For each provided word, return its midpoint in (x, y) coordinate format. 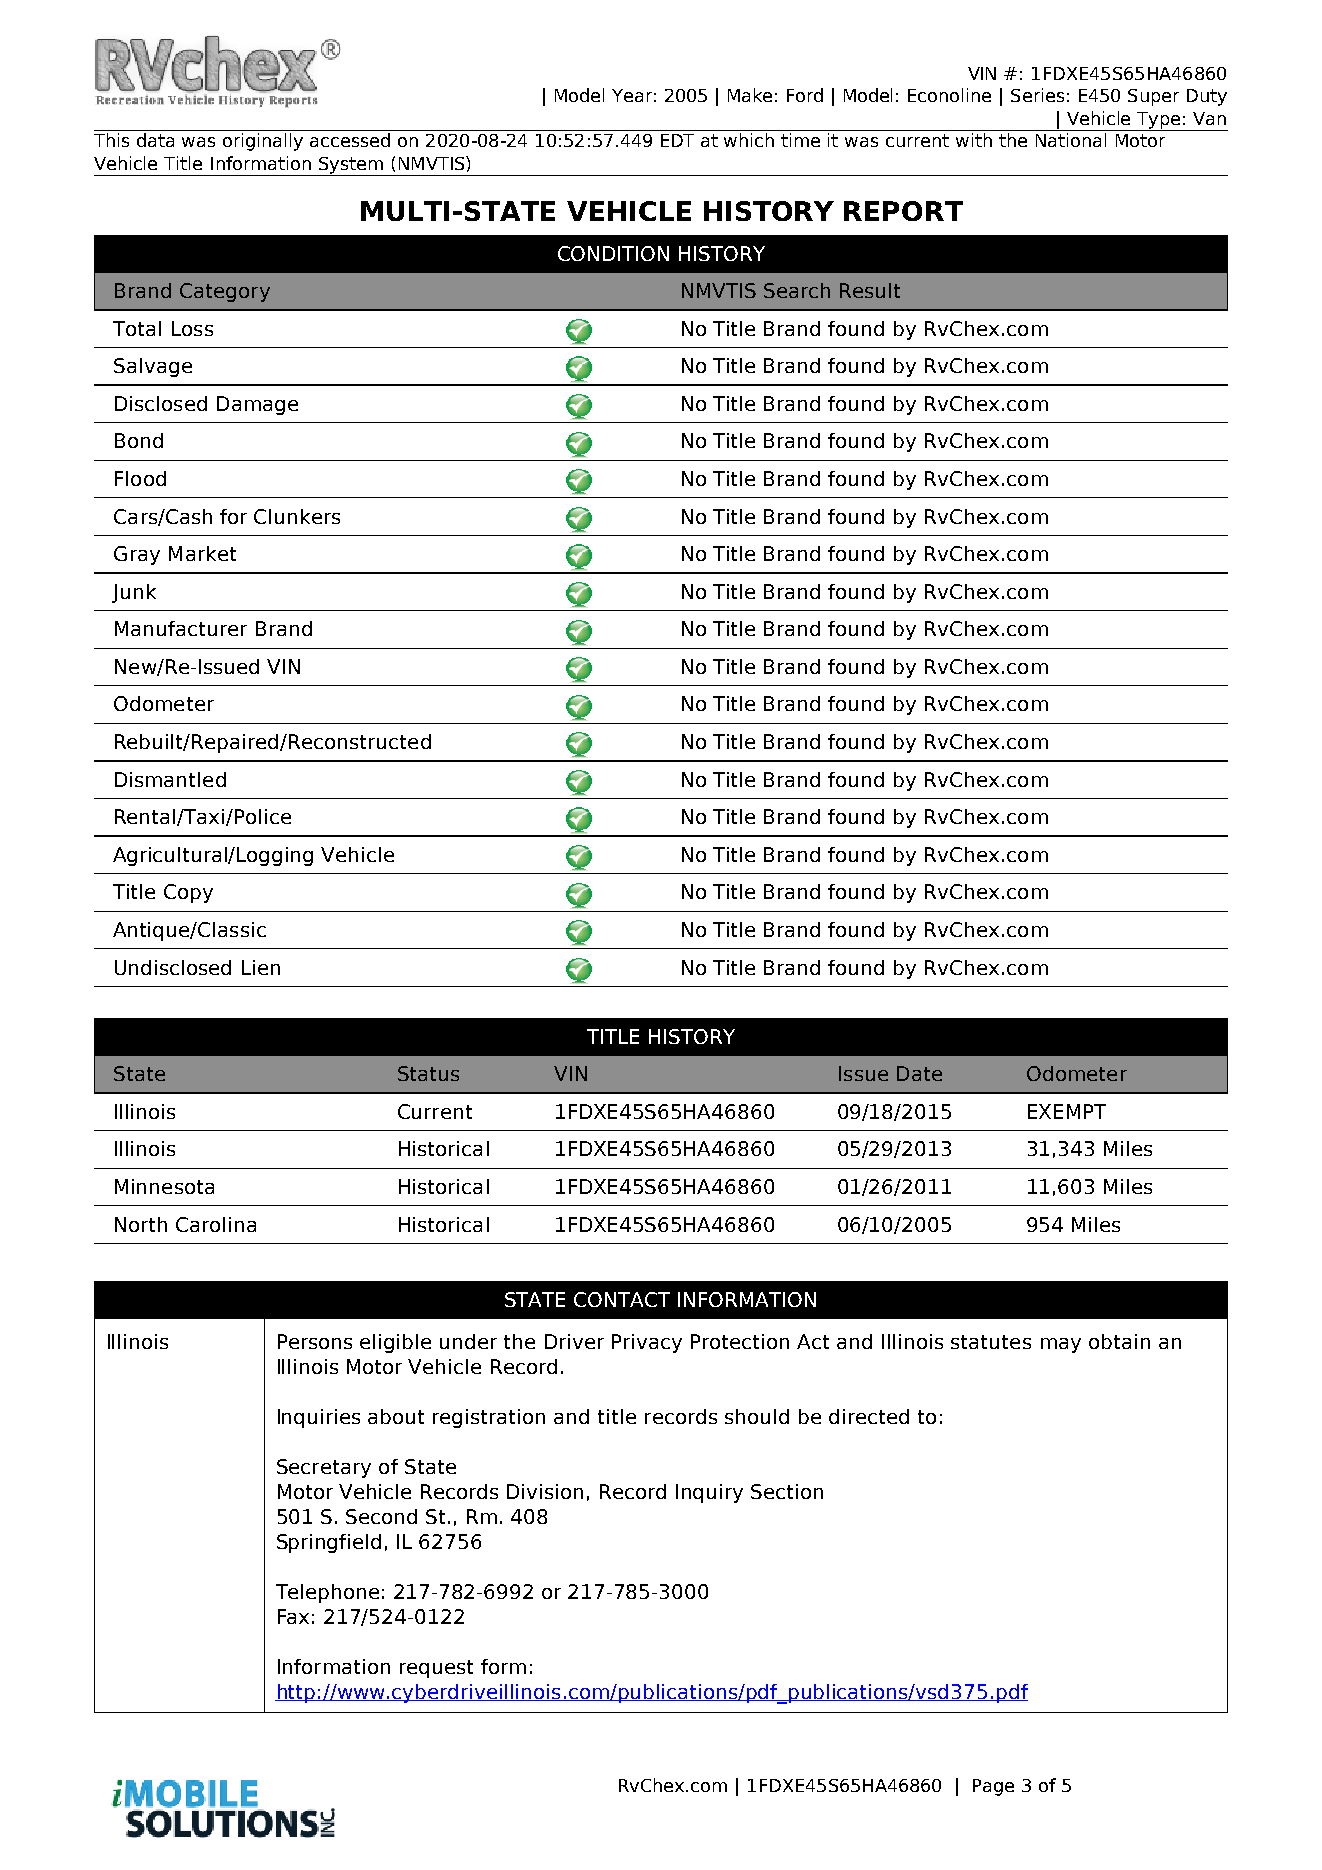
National (1071, 140)
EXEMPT (1067, 1111)
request (436, 1669)
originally (263, 142)
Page (993, 1787)
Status (428, 1073)
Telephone (327, 1593)
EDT (677, 140)
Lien (261, 967)
